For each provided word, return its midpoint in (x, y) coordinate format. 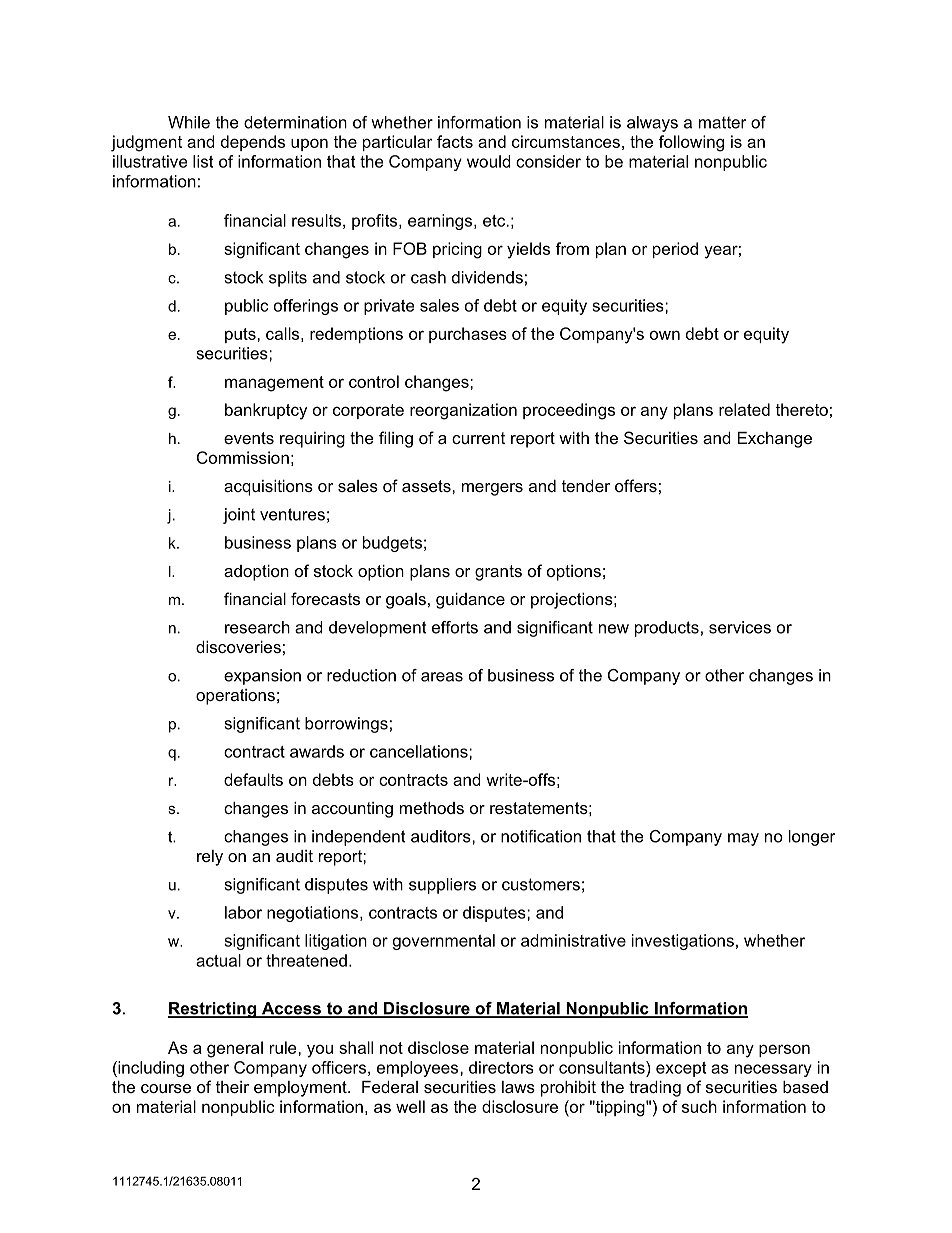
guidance (470, 601)
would (489, 161)
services (740, 627)
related (744, 409)
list (203, 161)
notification (541, 836)
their (232, 1087)
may (743, 839)
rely (210, 858)
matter (722, 122)
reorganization (463, 411)
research (257, 627)
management (274, 384)
